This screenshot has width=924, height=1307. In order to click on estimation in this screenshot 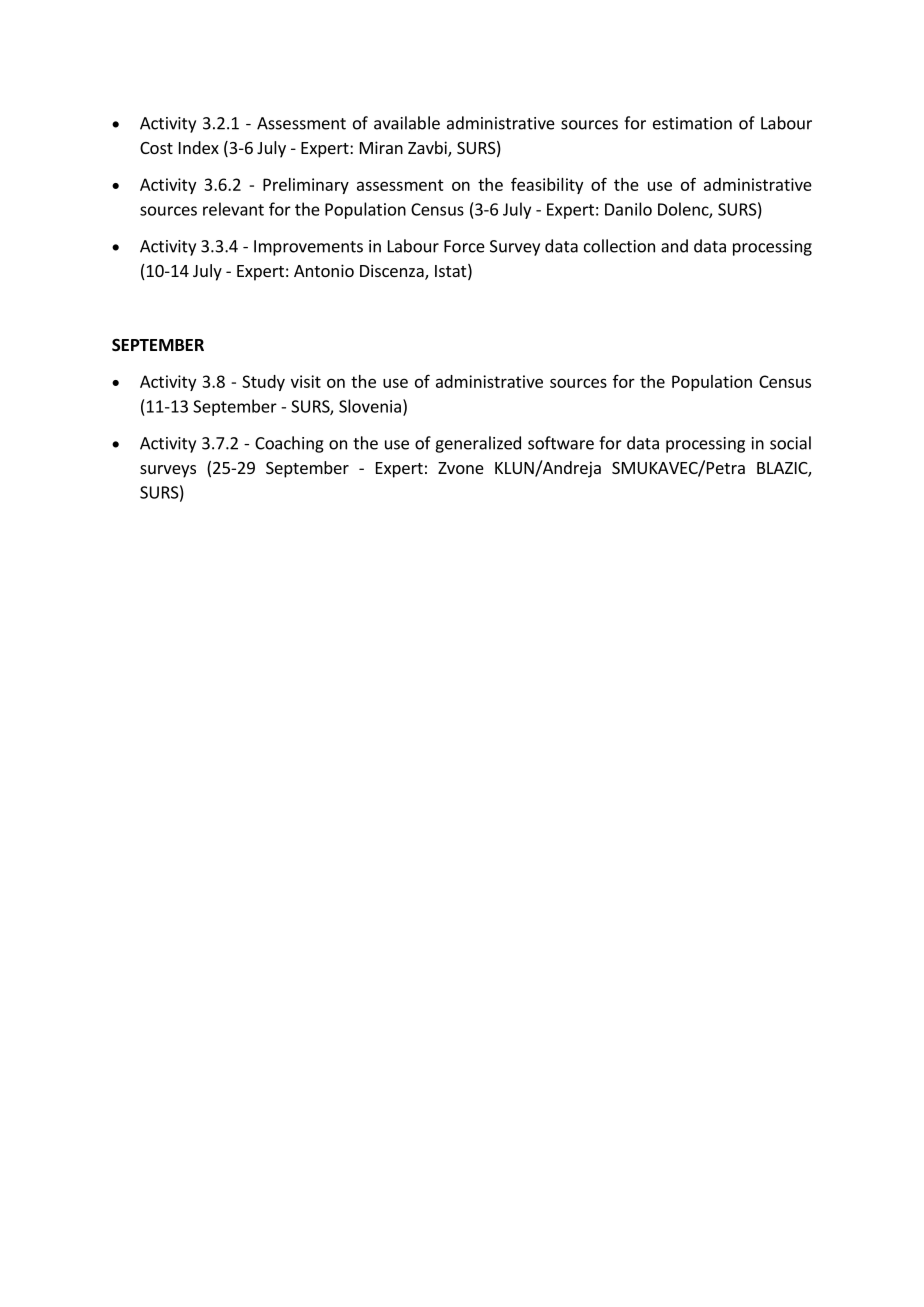, I will do `click(692, 123)`.
